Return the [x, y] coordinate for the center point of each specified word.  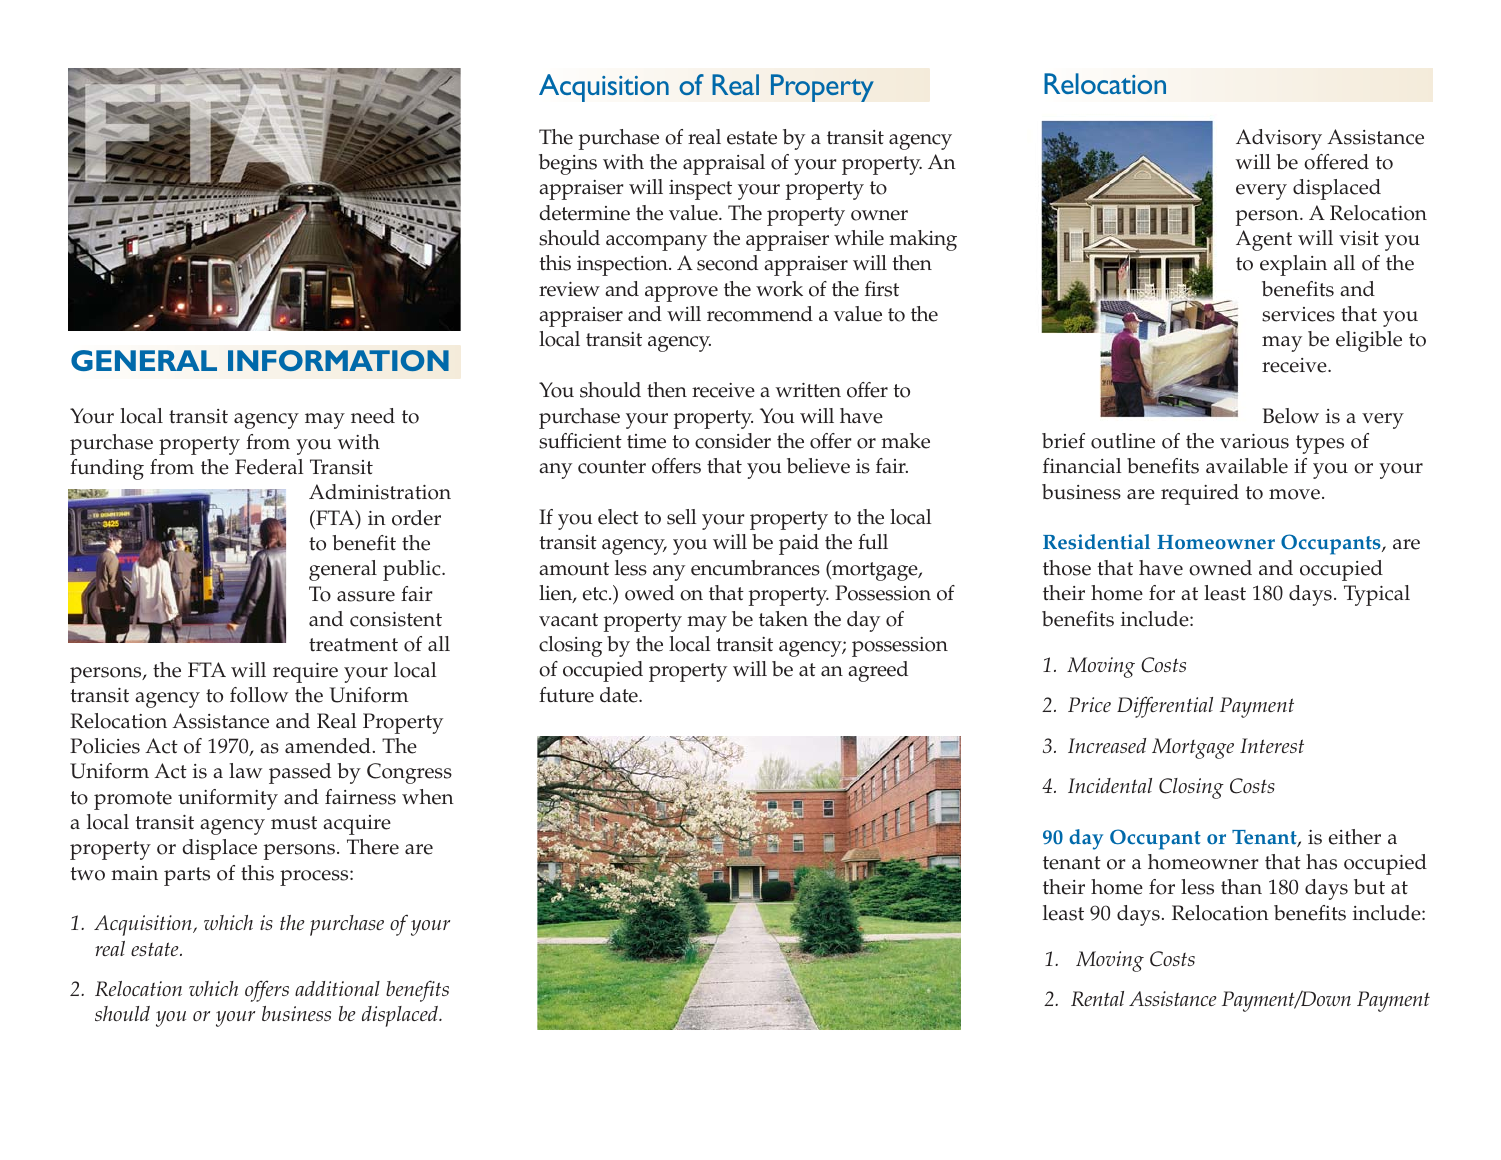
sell [682, 517]
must [294, 823]
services [1298, 314]
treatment [353, 645]
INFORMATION [338, 360]
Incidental [1110, 785]
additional [337, 988]
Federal [269, 467]
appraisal [724, 164]
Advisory [1279, 139]
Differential [1165, 707]
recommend [760, 314]
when [428, 797]
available [1247, 466]
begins [568, 164]
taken [783, 619]
